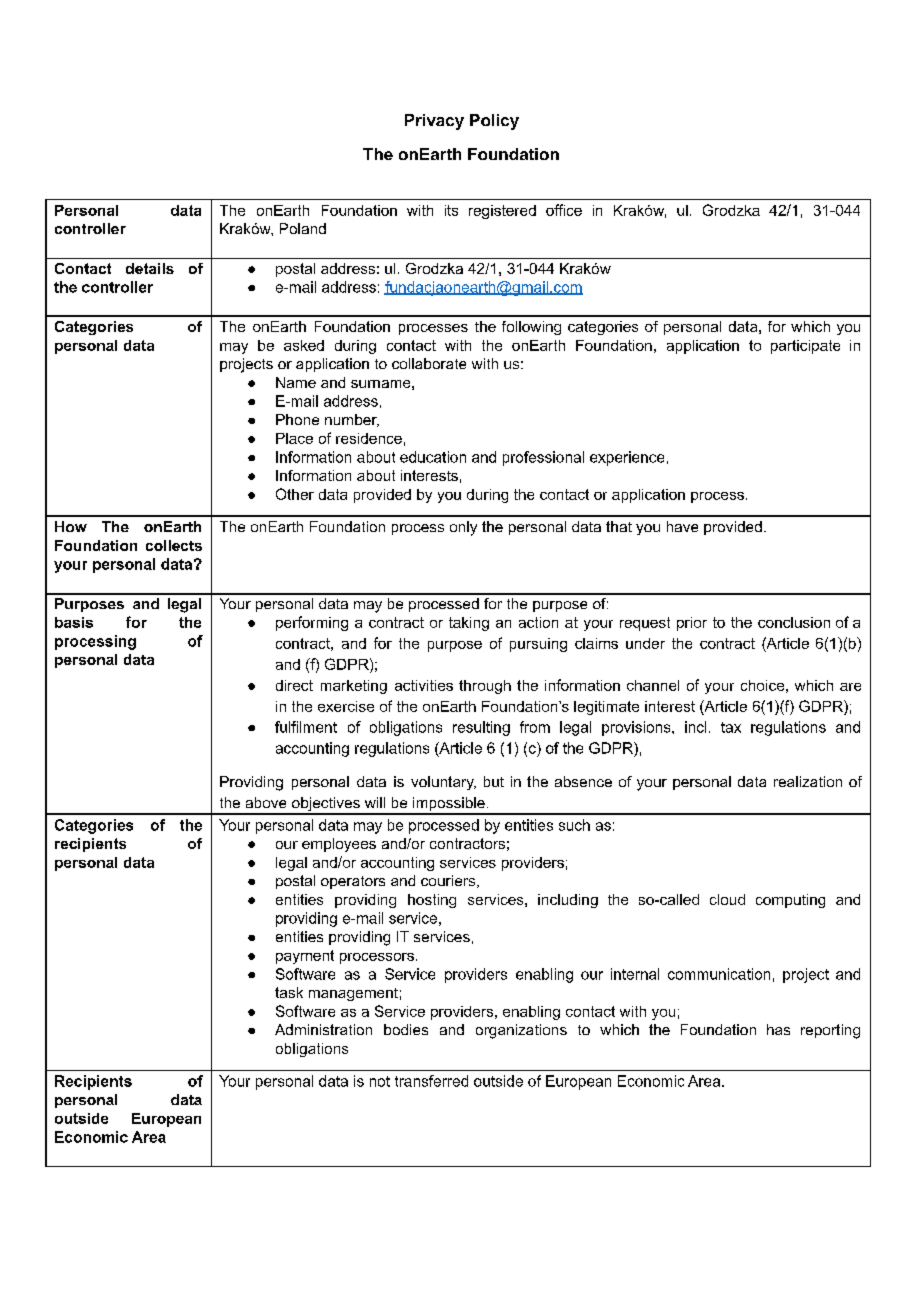 The image size is (924, 1307). Describe the element at coordinates (289, 992) in the screenshot. I see `task` at that location.
